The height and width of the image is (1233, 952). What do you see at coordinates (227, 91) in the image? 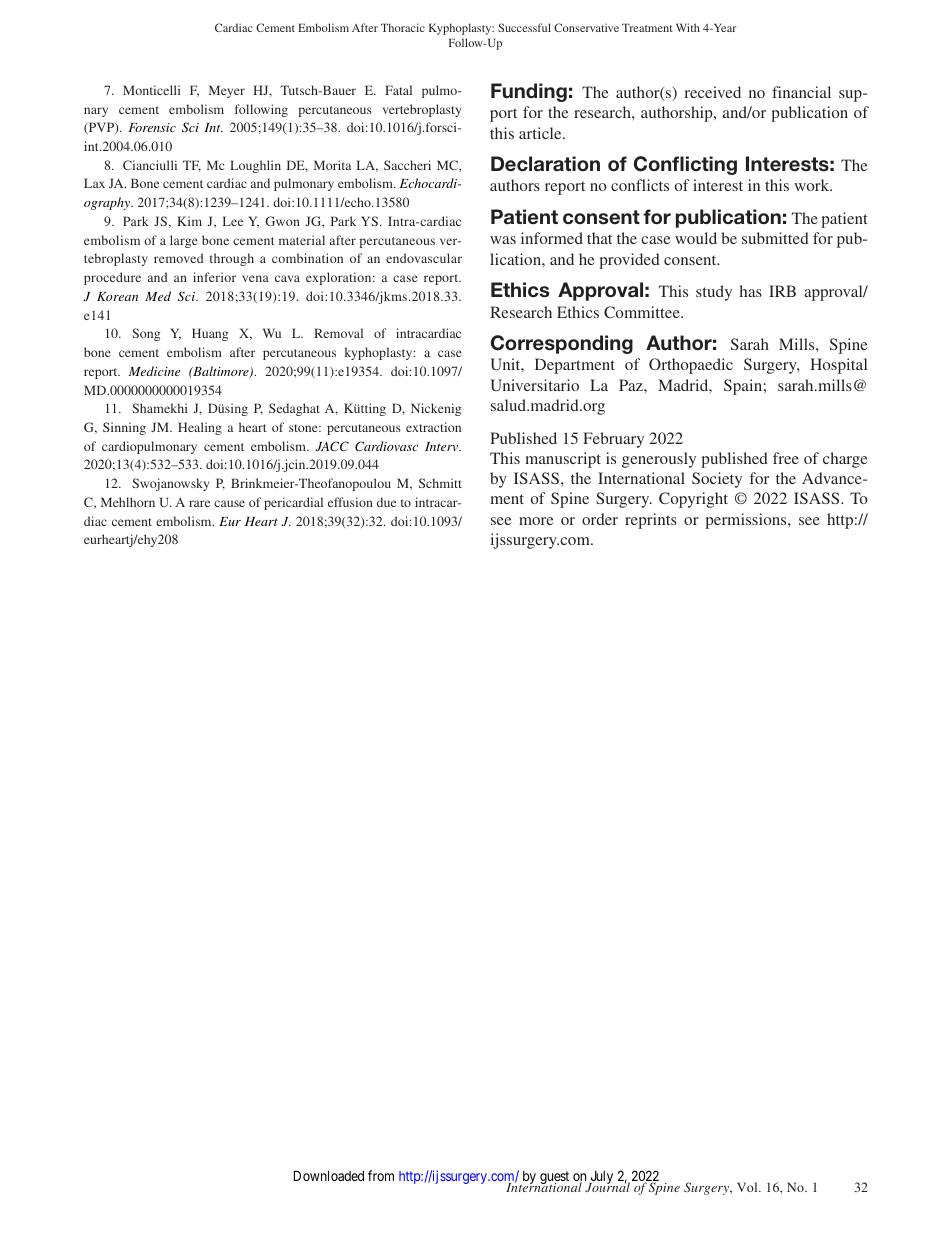
I see `Meyer` at bounding box center [227, 91].
